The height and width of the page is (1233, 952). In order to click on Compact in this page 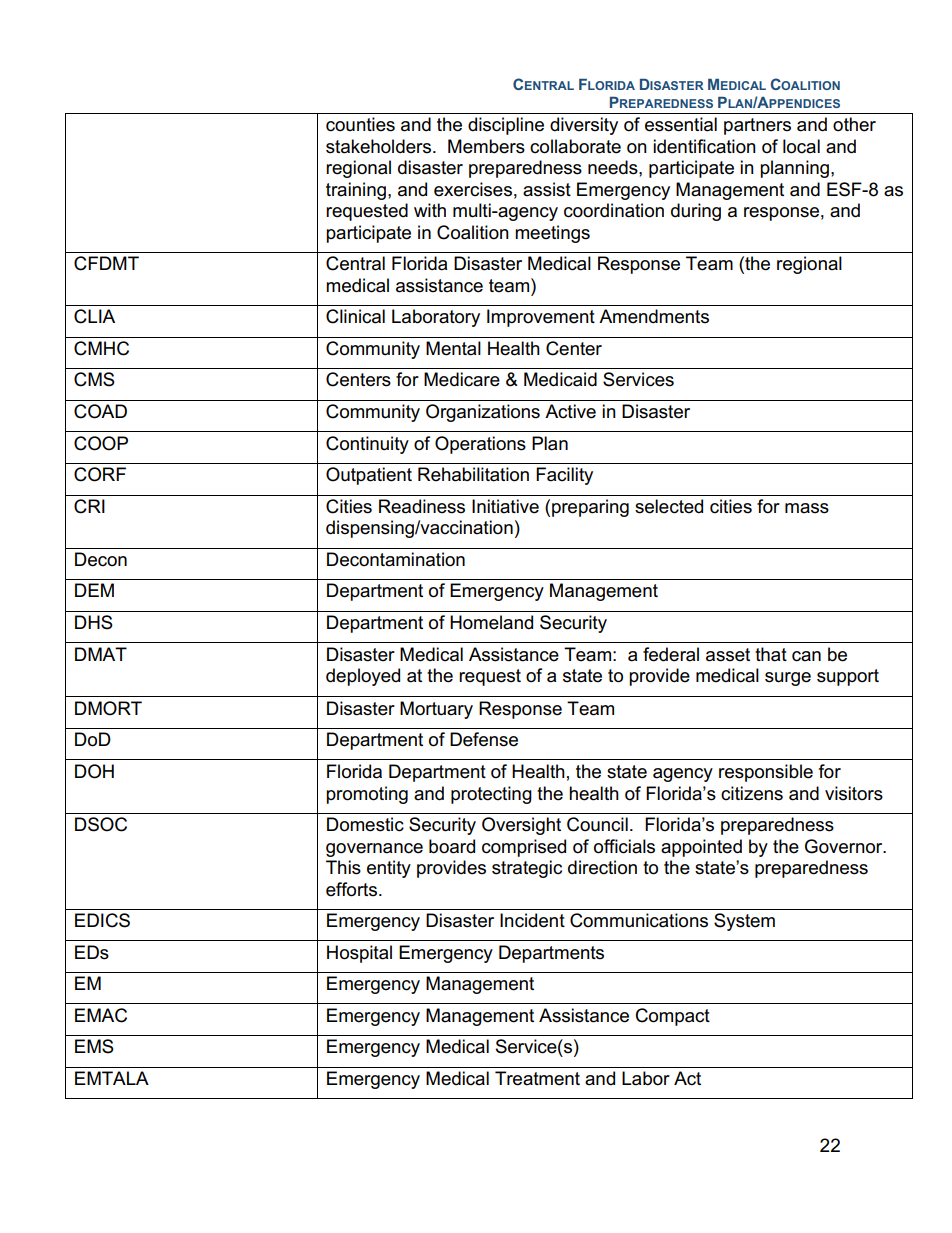, I will do `click(673, 1017)`.
